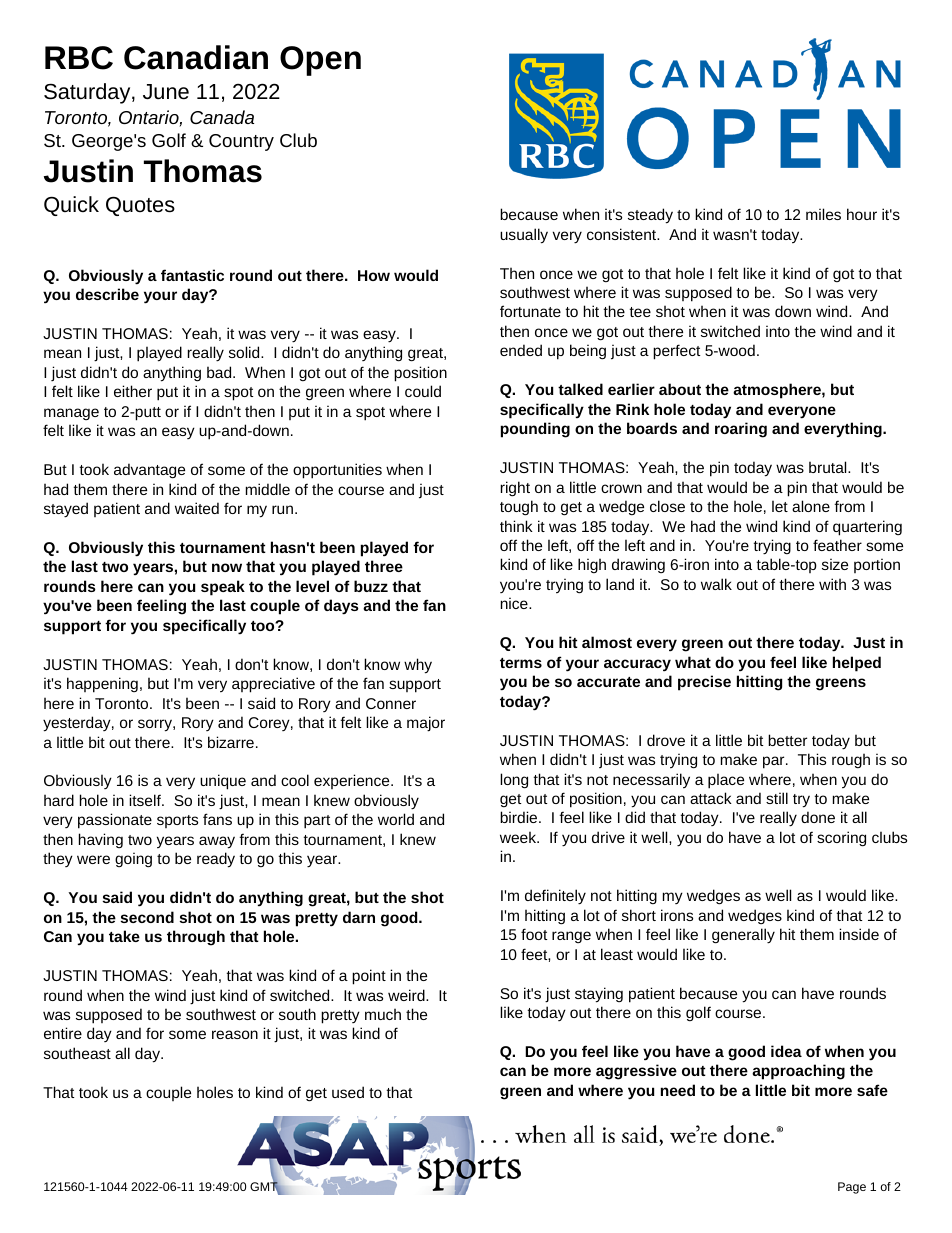  I want to click on Open, so click(320, 61).
